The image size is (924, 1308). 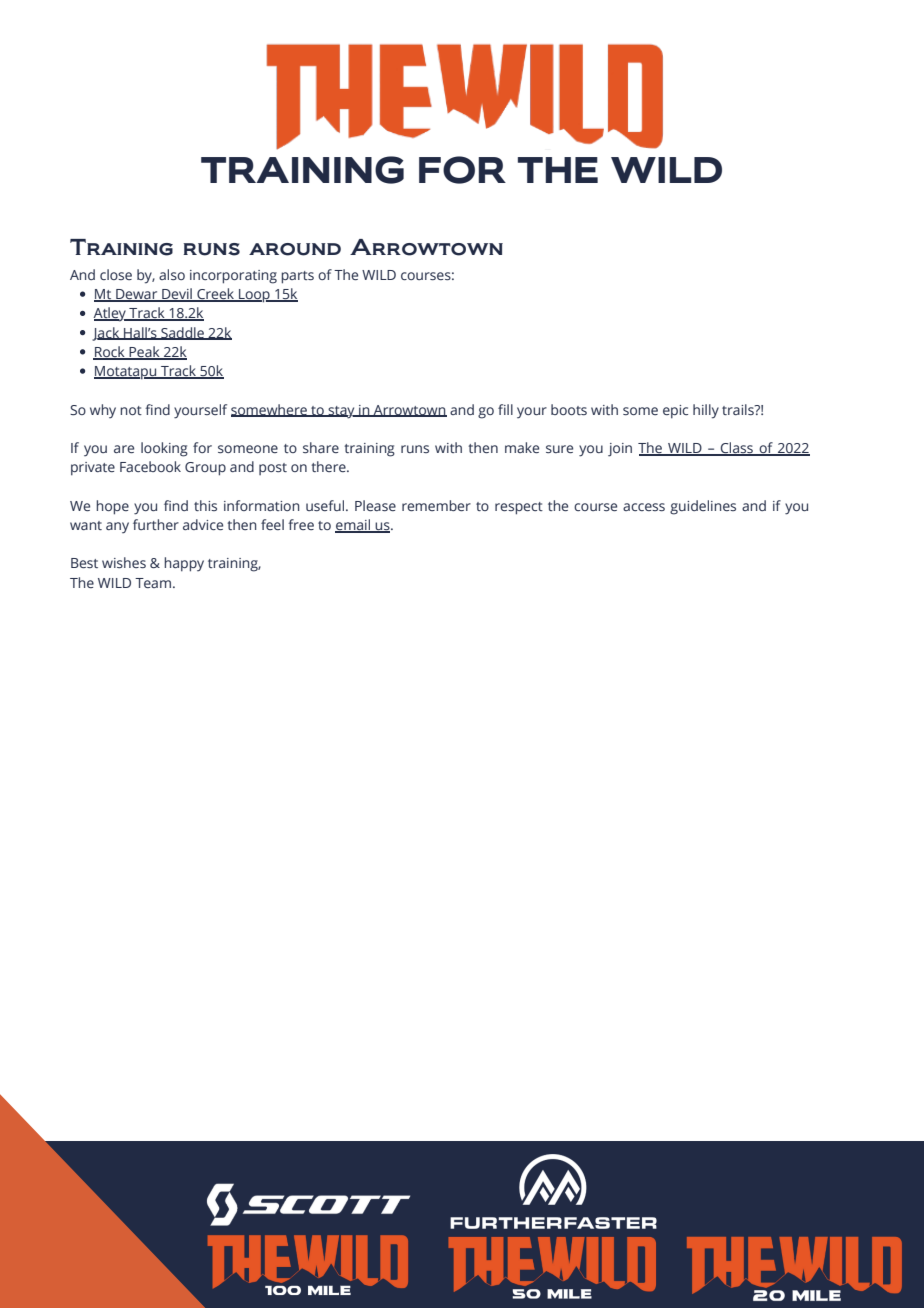 What do you see at coordinates (107, 334) in the document?
I see `Jack` at bounding box center [107, 334].
